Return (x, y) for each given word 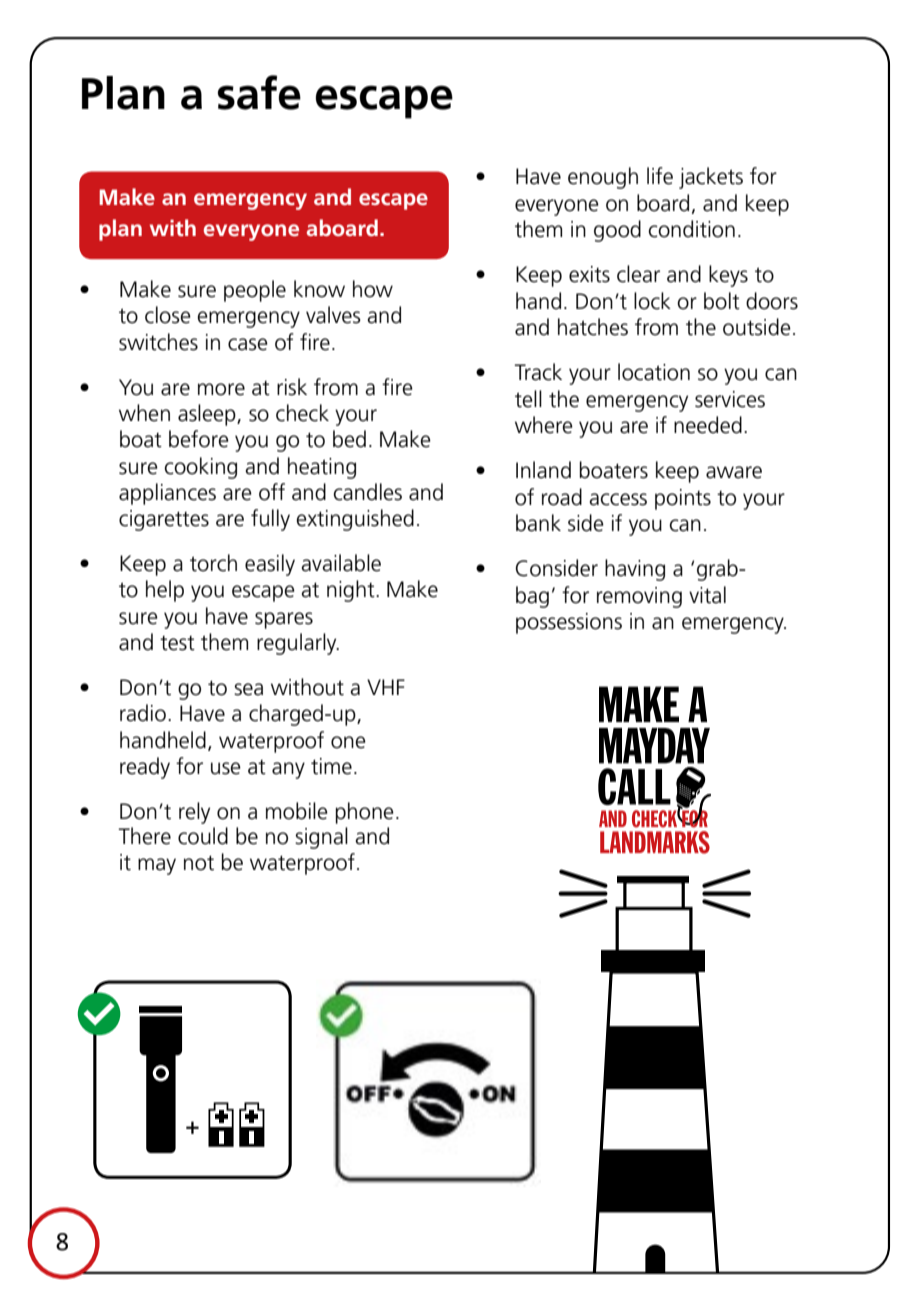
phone (365, 813)
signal (321, 838)
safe (259, 92)
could (203, 836)
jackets (711, 178)
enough (603, 178)
